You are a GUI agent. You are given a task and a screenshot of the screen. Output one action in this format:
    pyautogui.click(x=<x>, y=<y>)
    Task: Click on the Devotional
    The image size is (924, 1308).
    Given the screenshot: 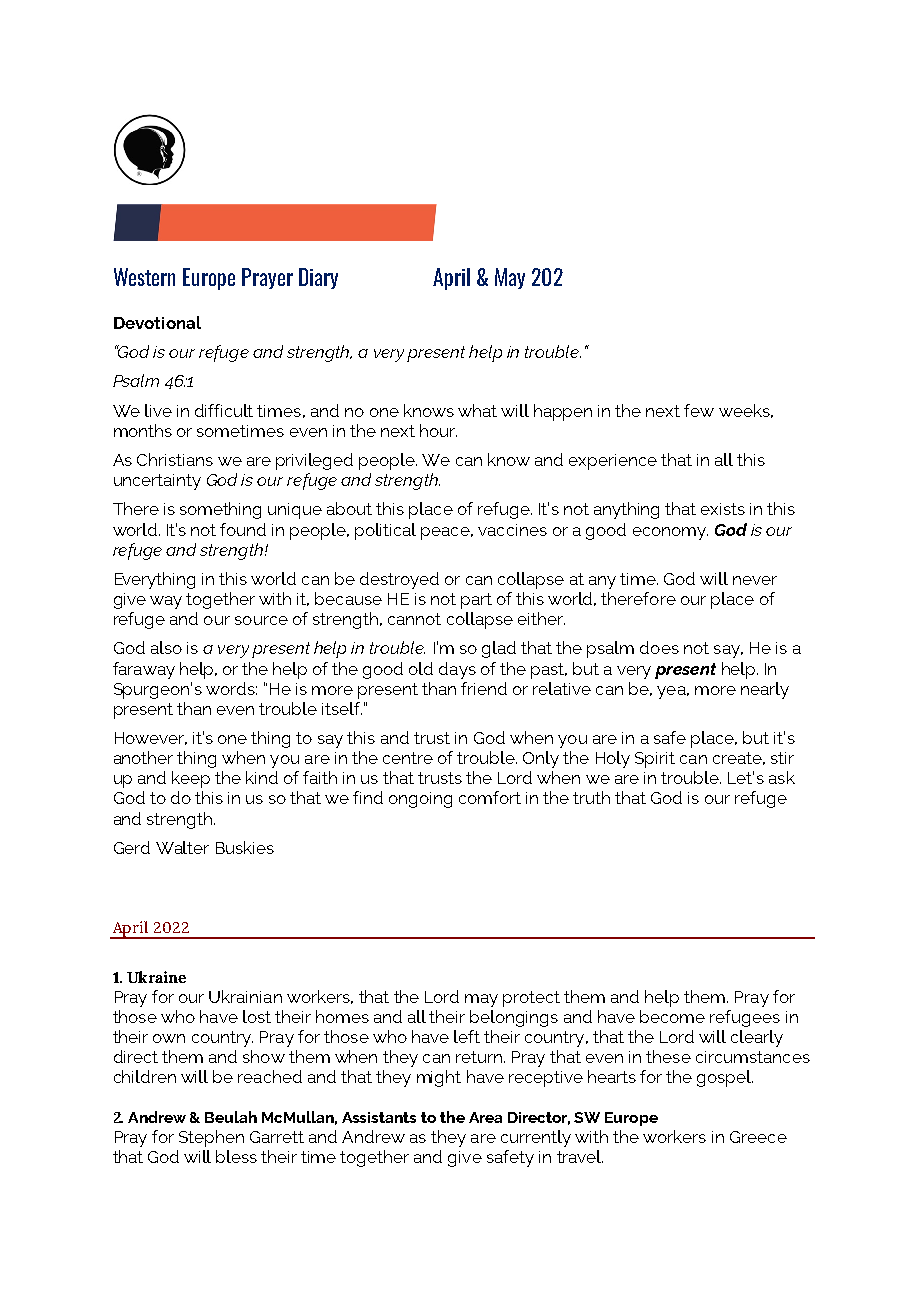 What is the action you would take?
    pyautogui.click(x=157, y=322)
